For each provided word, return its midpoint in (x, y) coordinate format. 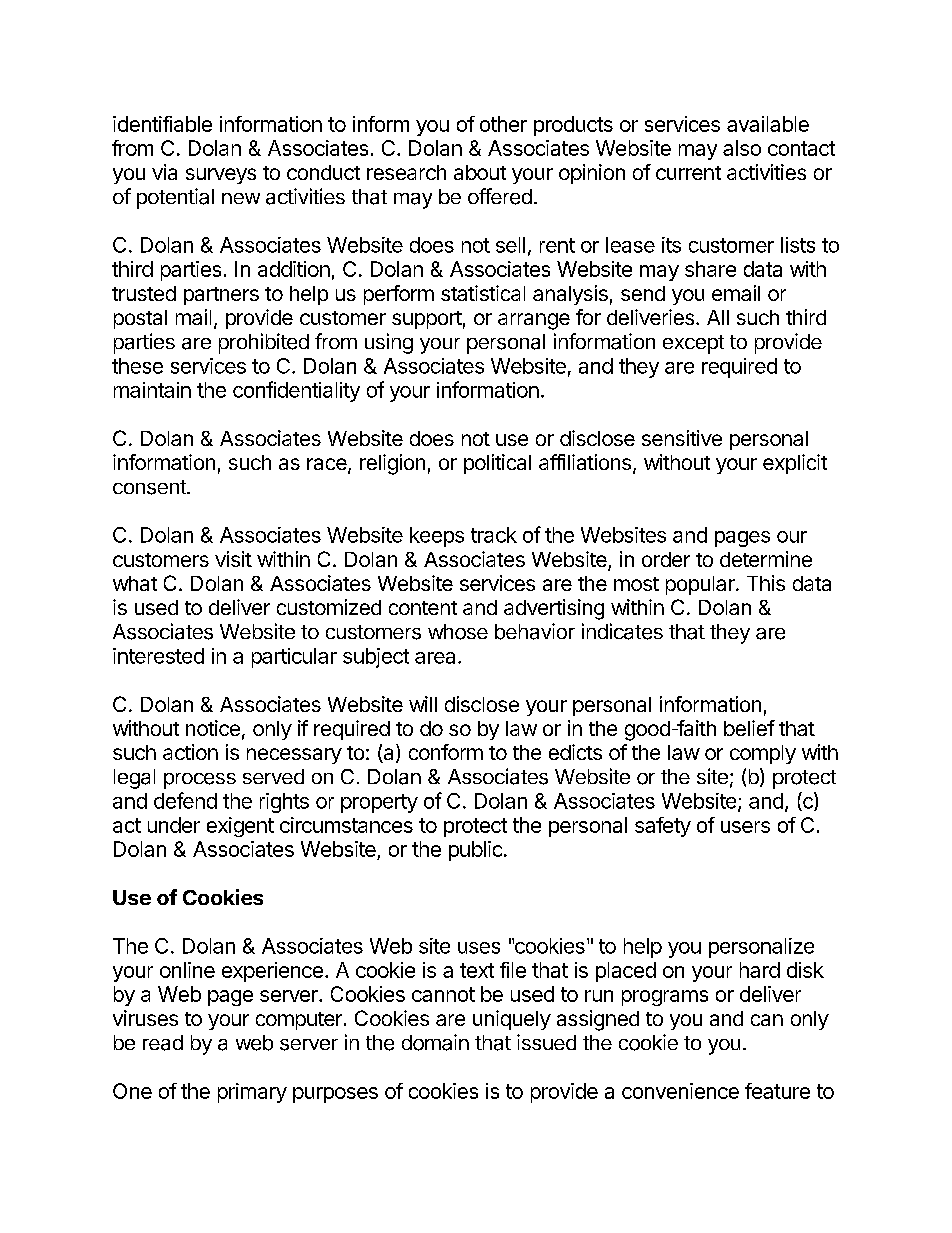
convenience (680, 1091)
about (480, 172)
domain (435, 1042)
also (742, 148)
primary (252, 1093)
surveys (221, 176)
